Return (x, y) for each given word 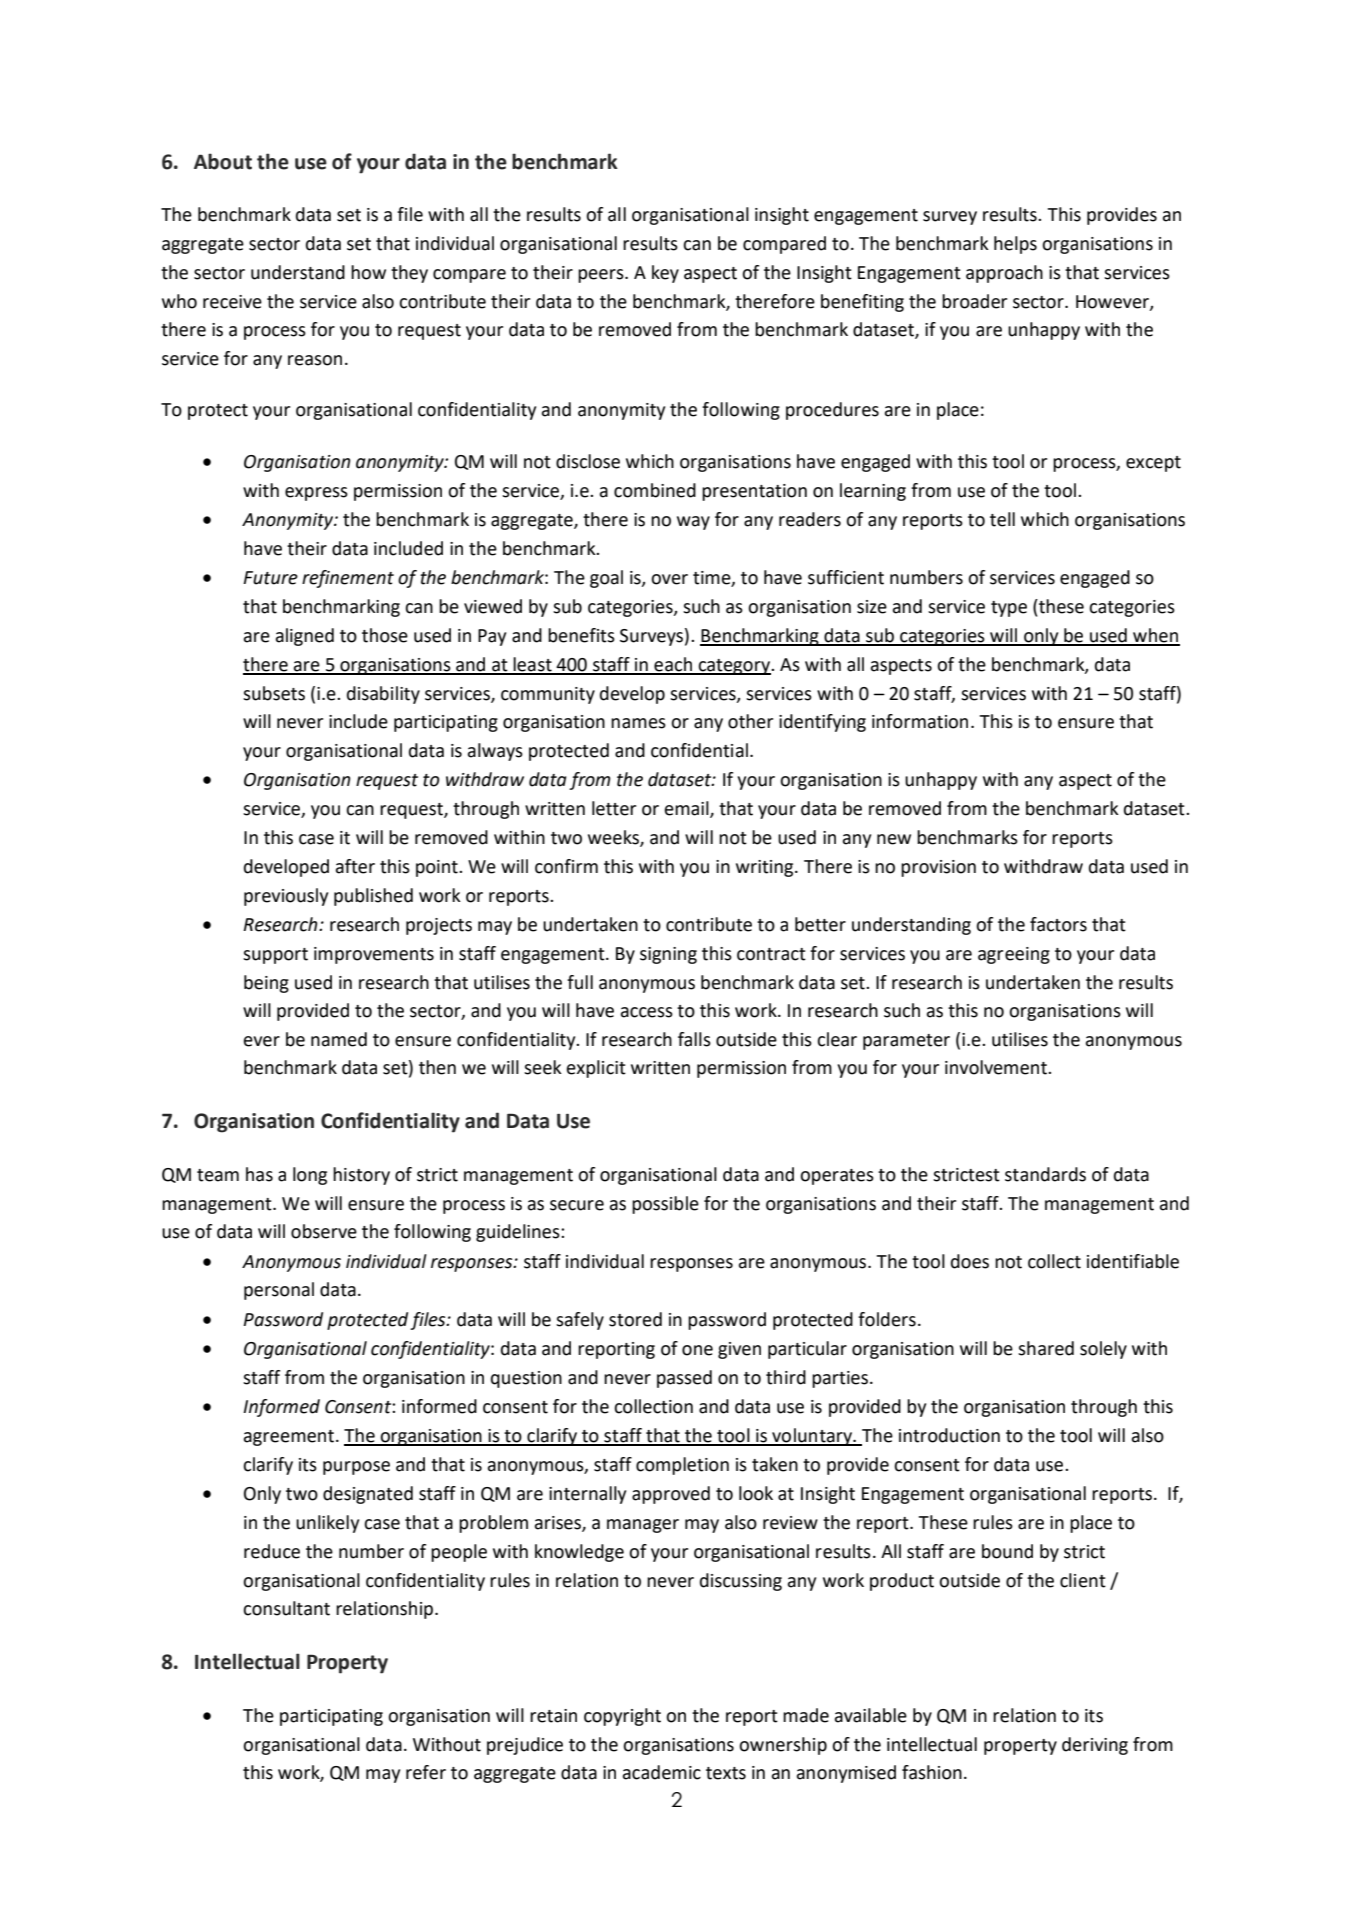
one (697, 1350)
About (223, 161)
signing (668, 955)
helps (1015, 245)
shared (1046, 1348)
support (275, 956)
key (665, 274)
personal (279, 1291)
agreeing (1014, 955)
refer (426, 1772)
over (669, 579)
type (1009, 609)
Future (270, 578)
